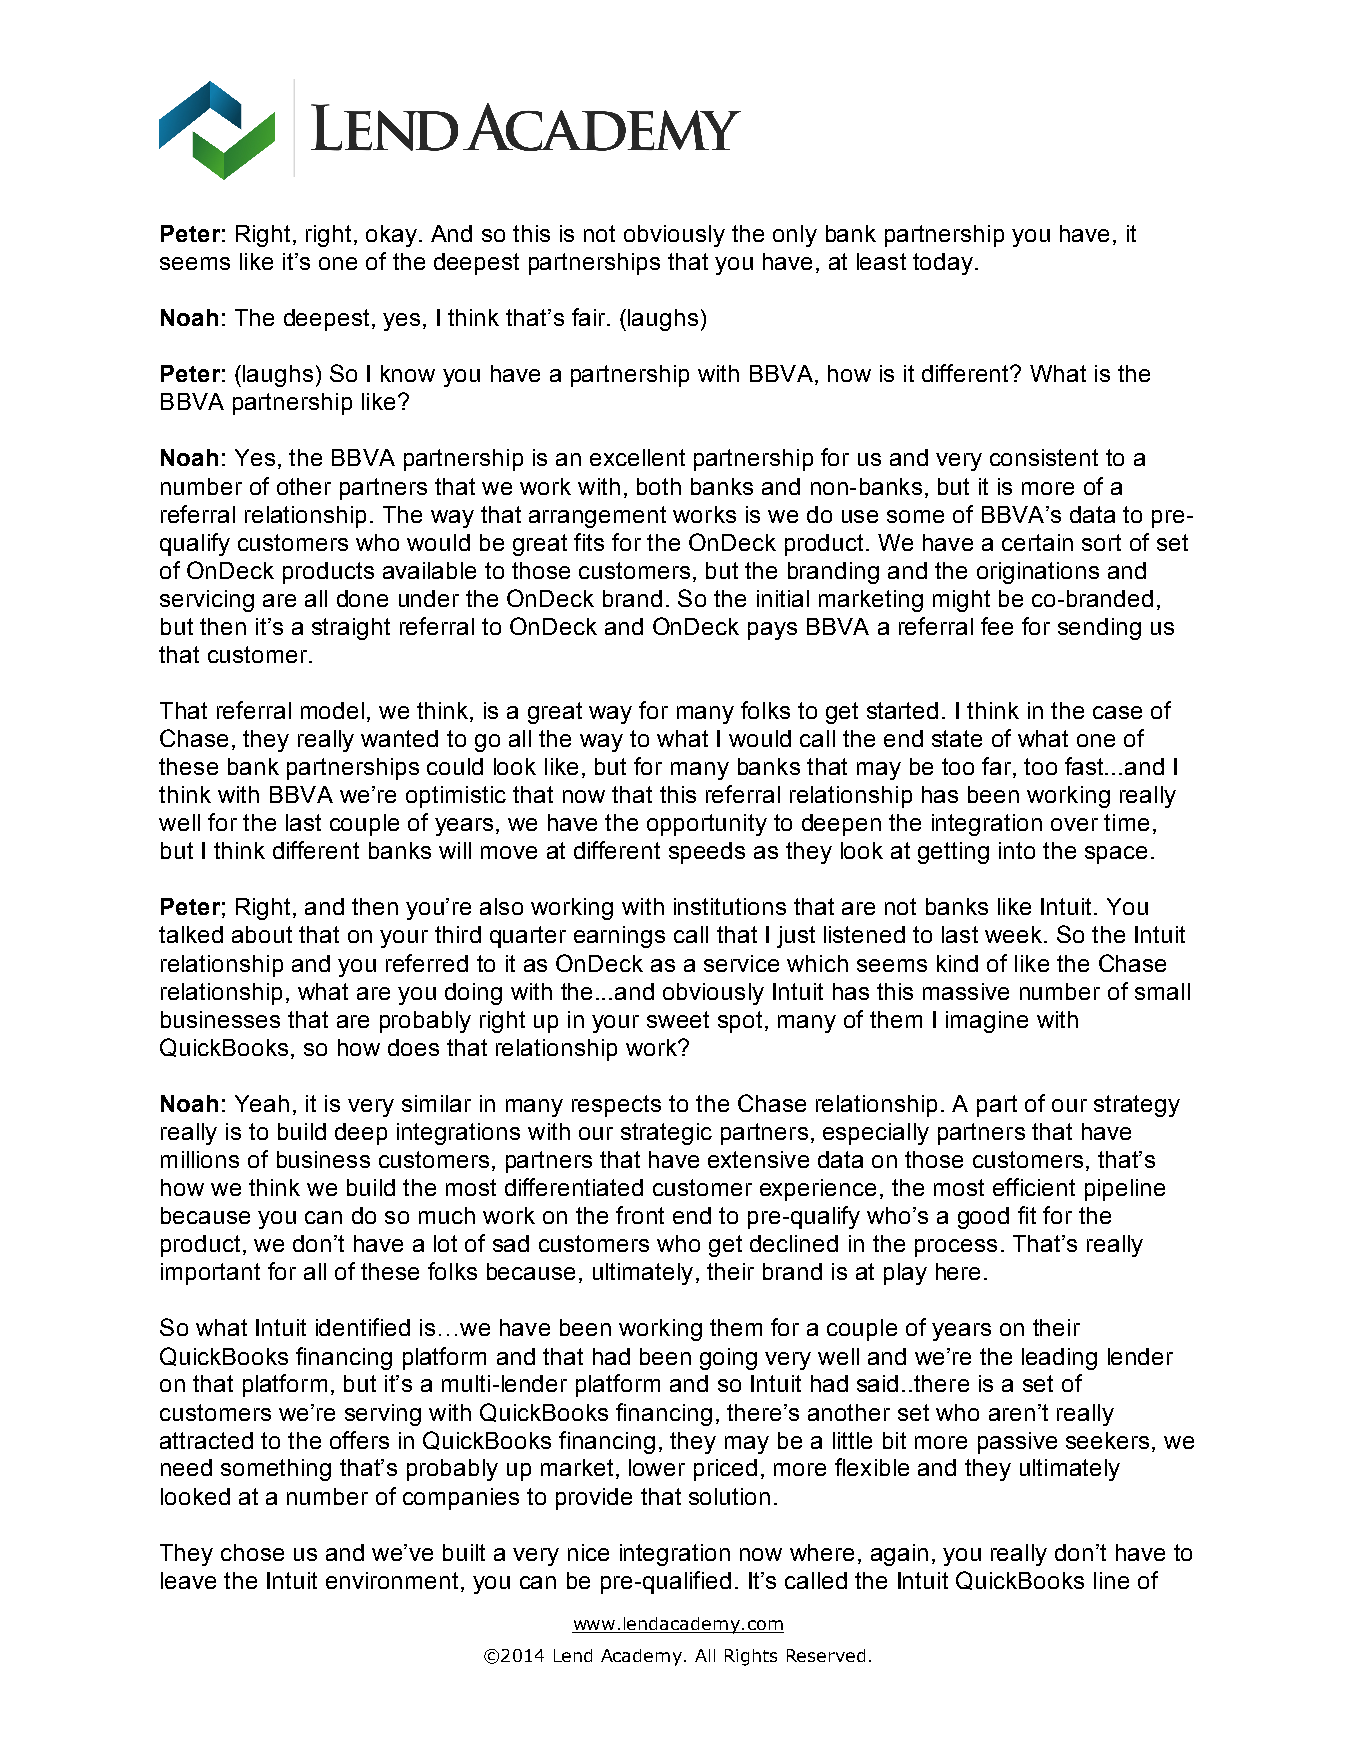  I want to click on again, so click(899, 1555).
